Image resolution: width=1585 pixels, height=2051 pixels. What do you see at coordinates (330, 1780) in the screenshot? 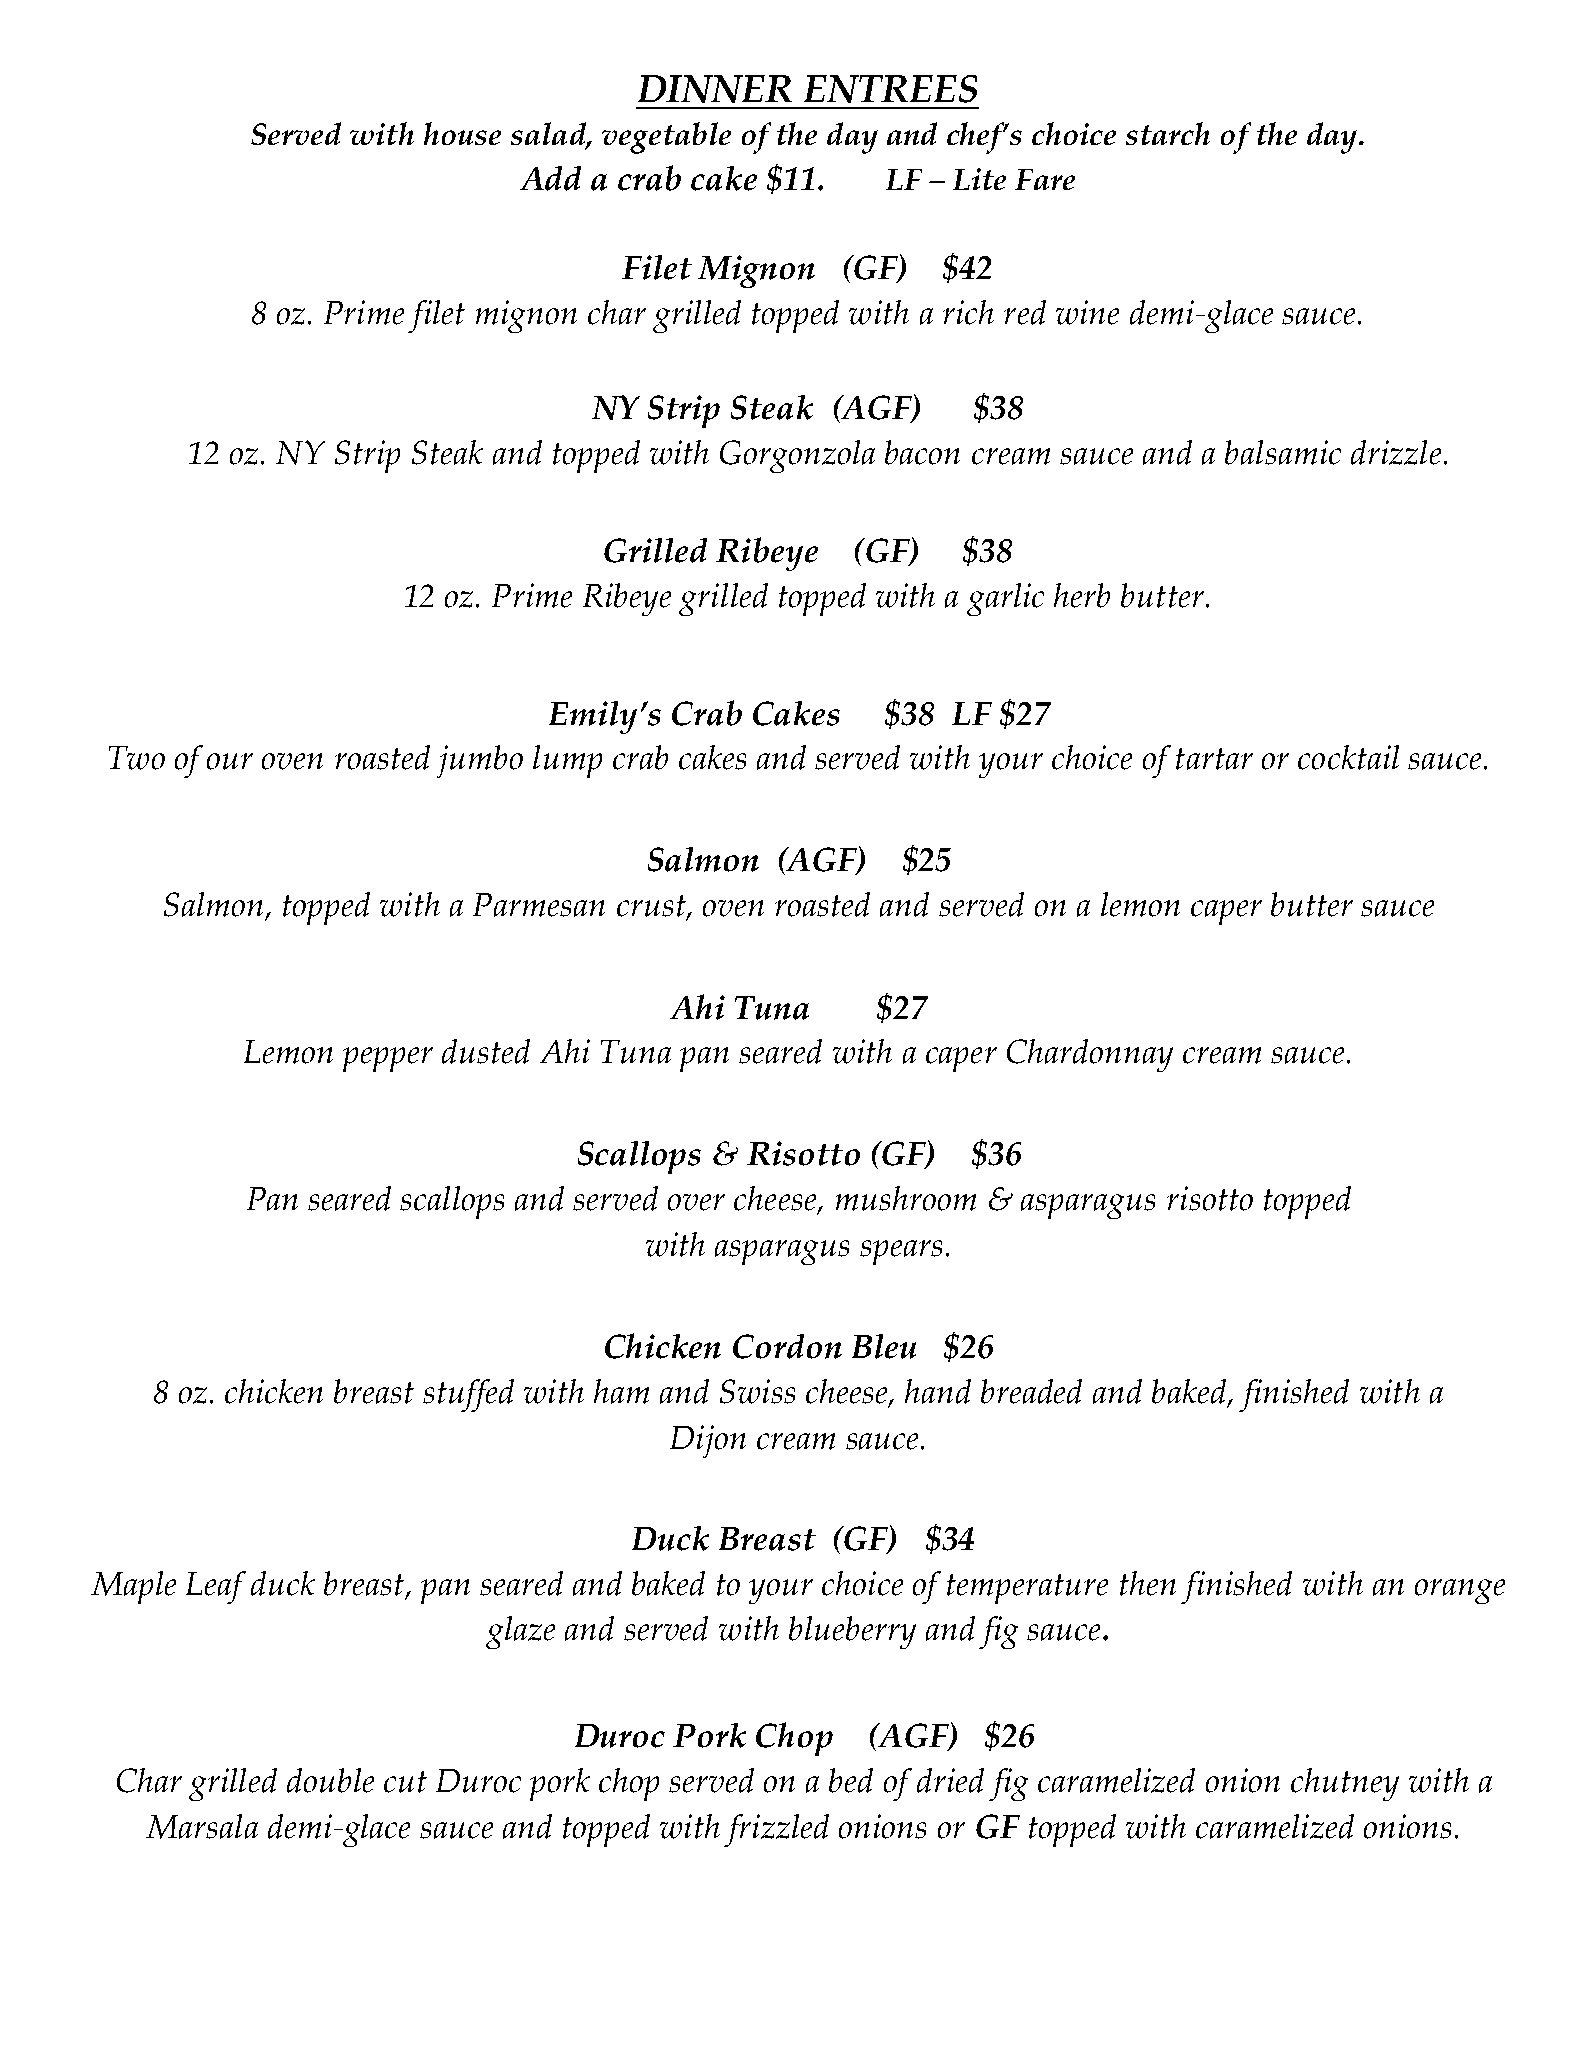
I see `double` at bounding box center [330, 1780].
